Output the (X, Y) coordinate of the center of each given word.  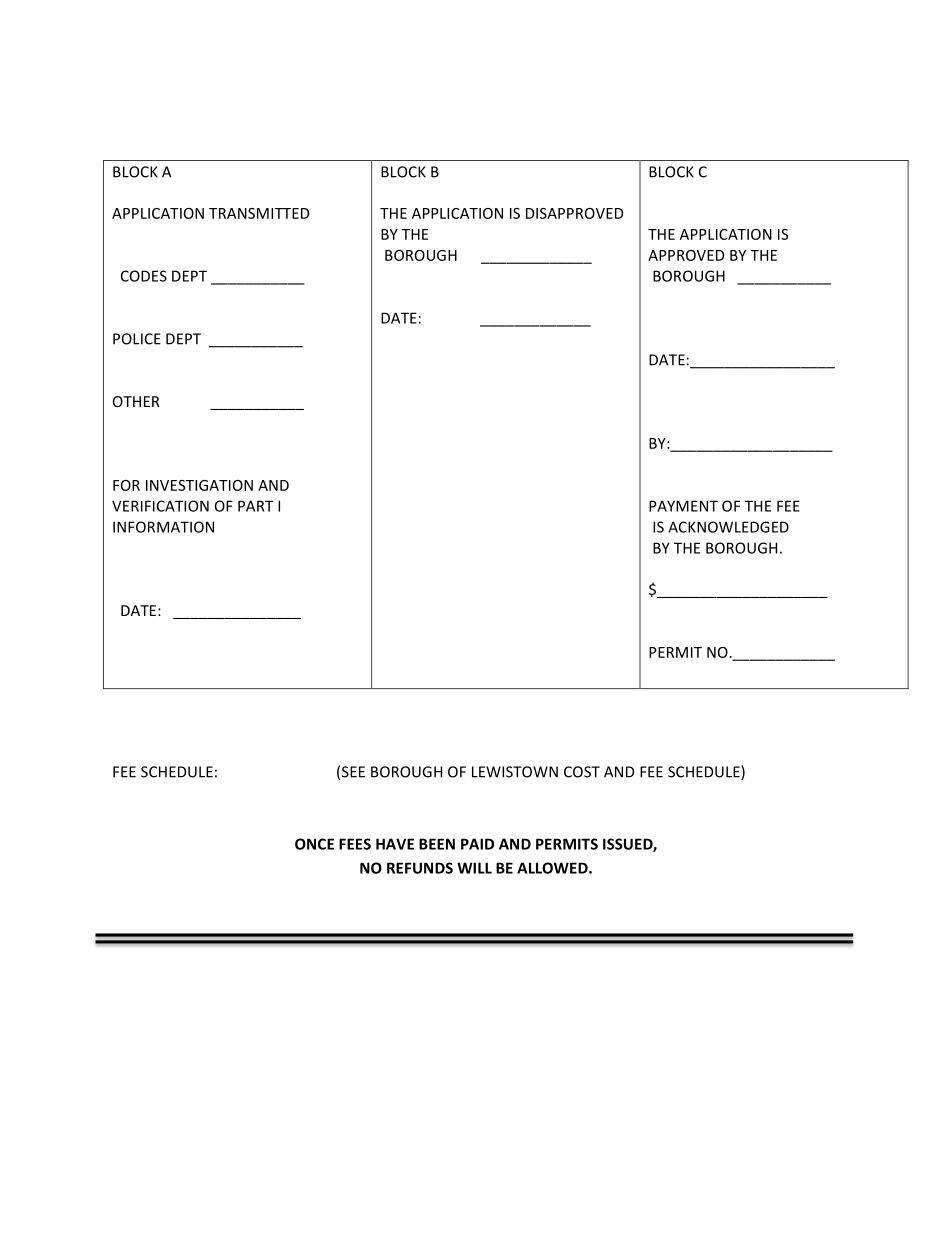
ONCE (314, 844)
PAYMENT (683, 506)
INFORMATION (163, 527)
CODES (144, 276)
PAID (477, 844)
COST (582, 772)
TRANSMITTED (259, 213)
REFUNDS (420, 868)
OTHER (136, 401)
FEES (355, 844)
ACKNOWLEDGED (728, 527)
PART (255, 506)
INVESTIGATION (199, 485)
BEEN (437, 844)
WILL (474, 868)
